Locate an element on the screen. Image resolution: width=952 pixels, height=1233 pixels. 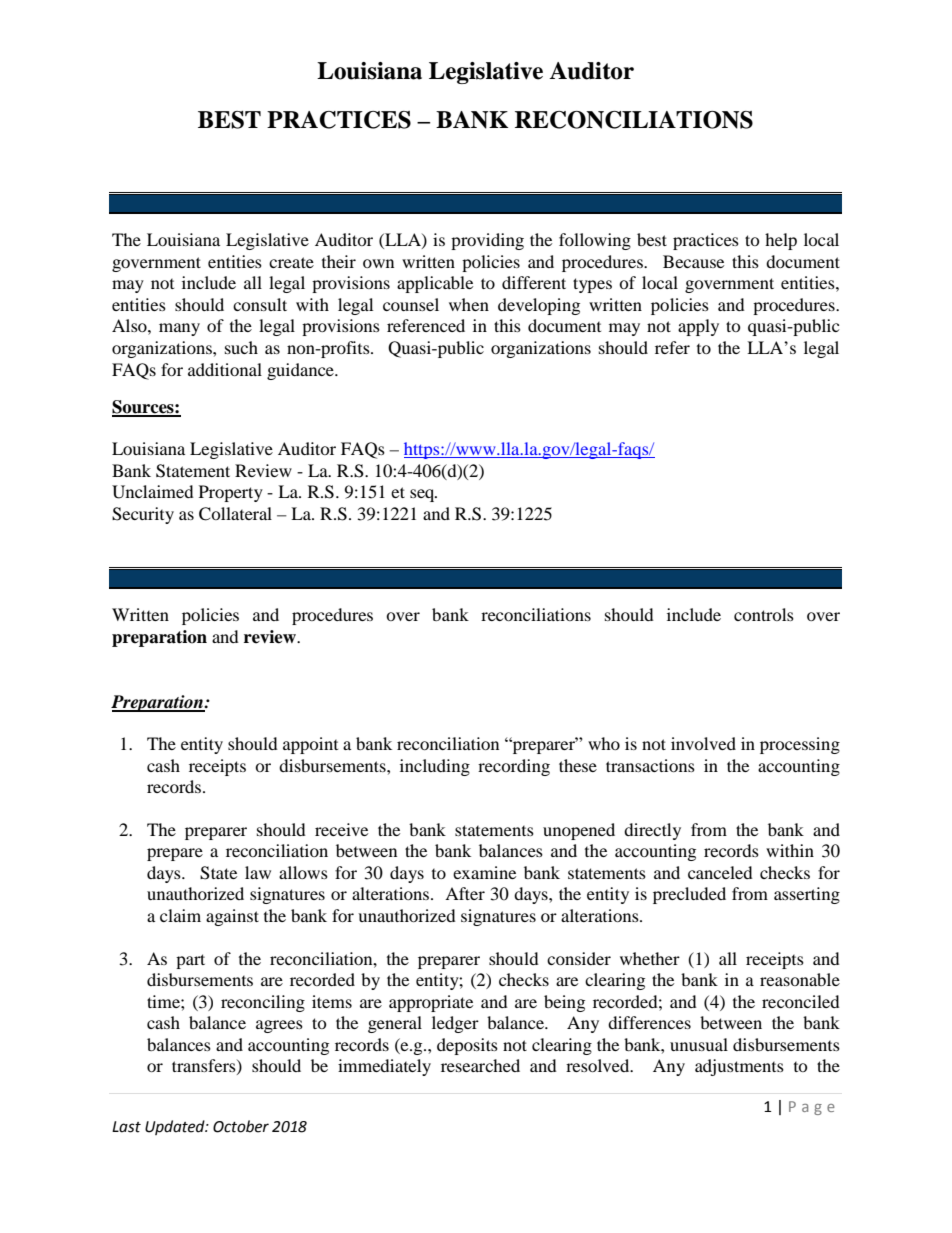
against is located at coordinates (232, 917).
